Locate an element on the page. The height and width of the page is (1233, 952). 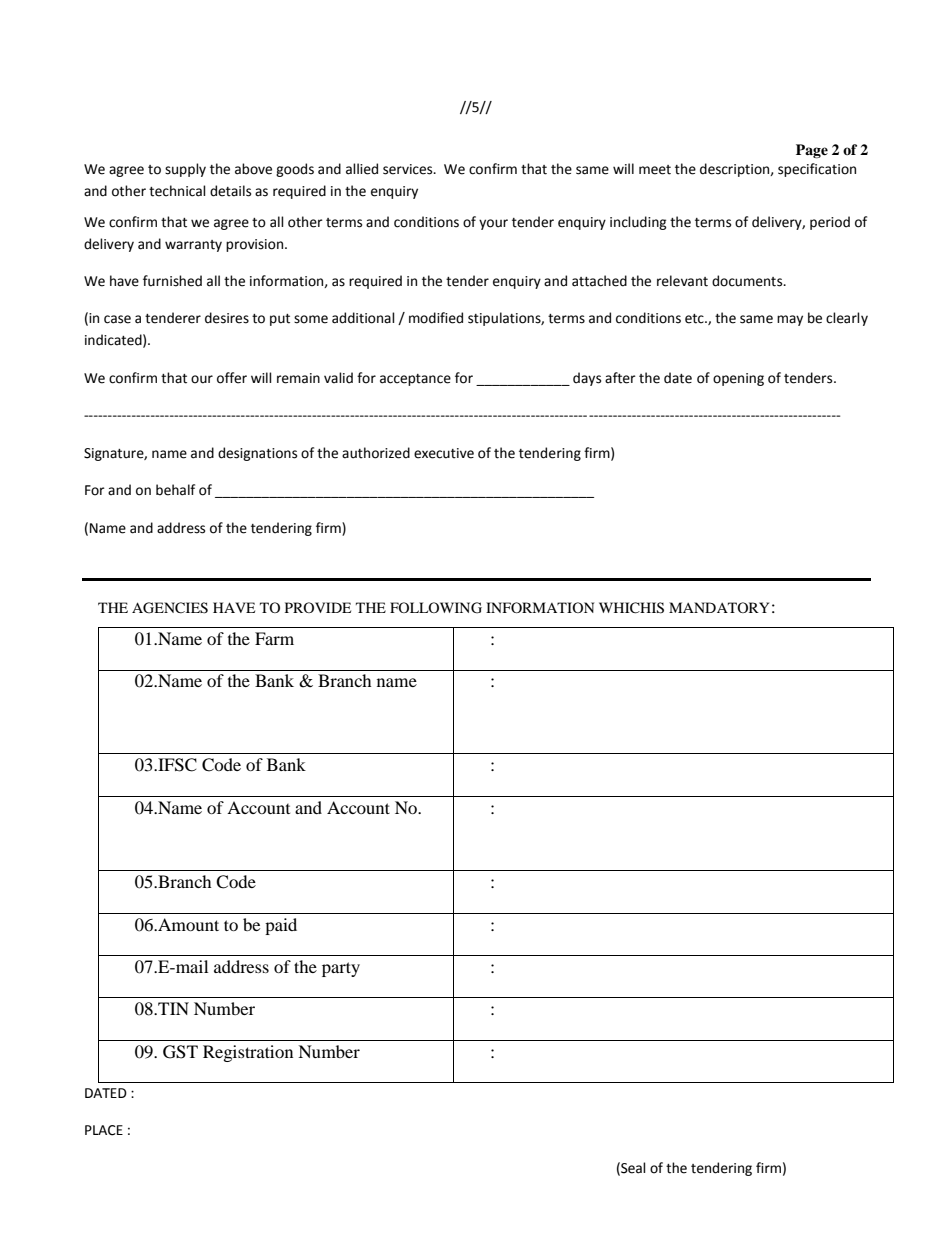
party is located at coordinates (341, 969).
